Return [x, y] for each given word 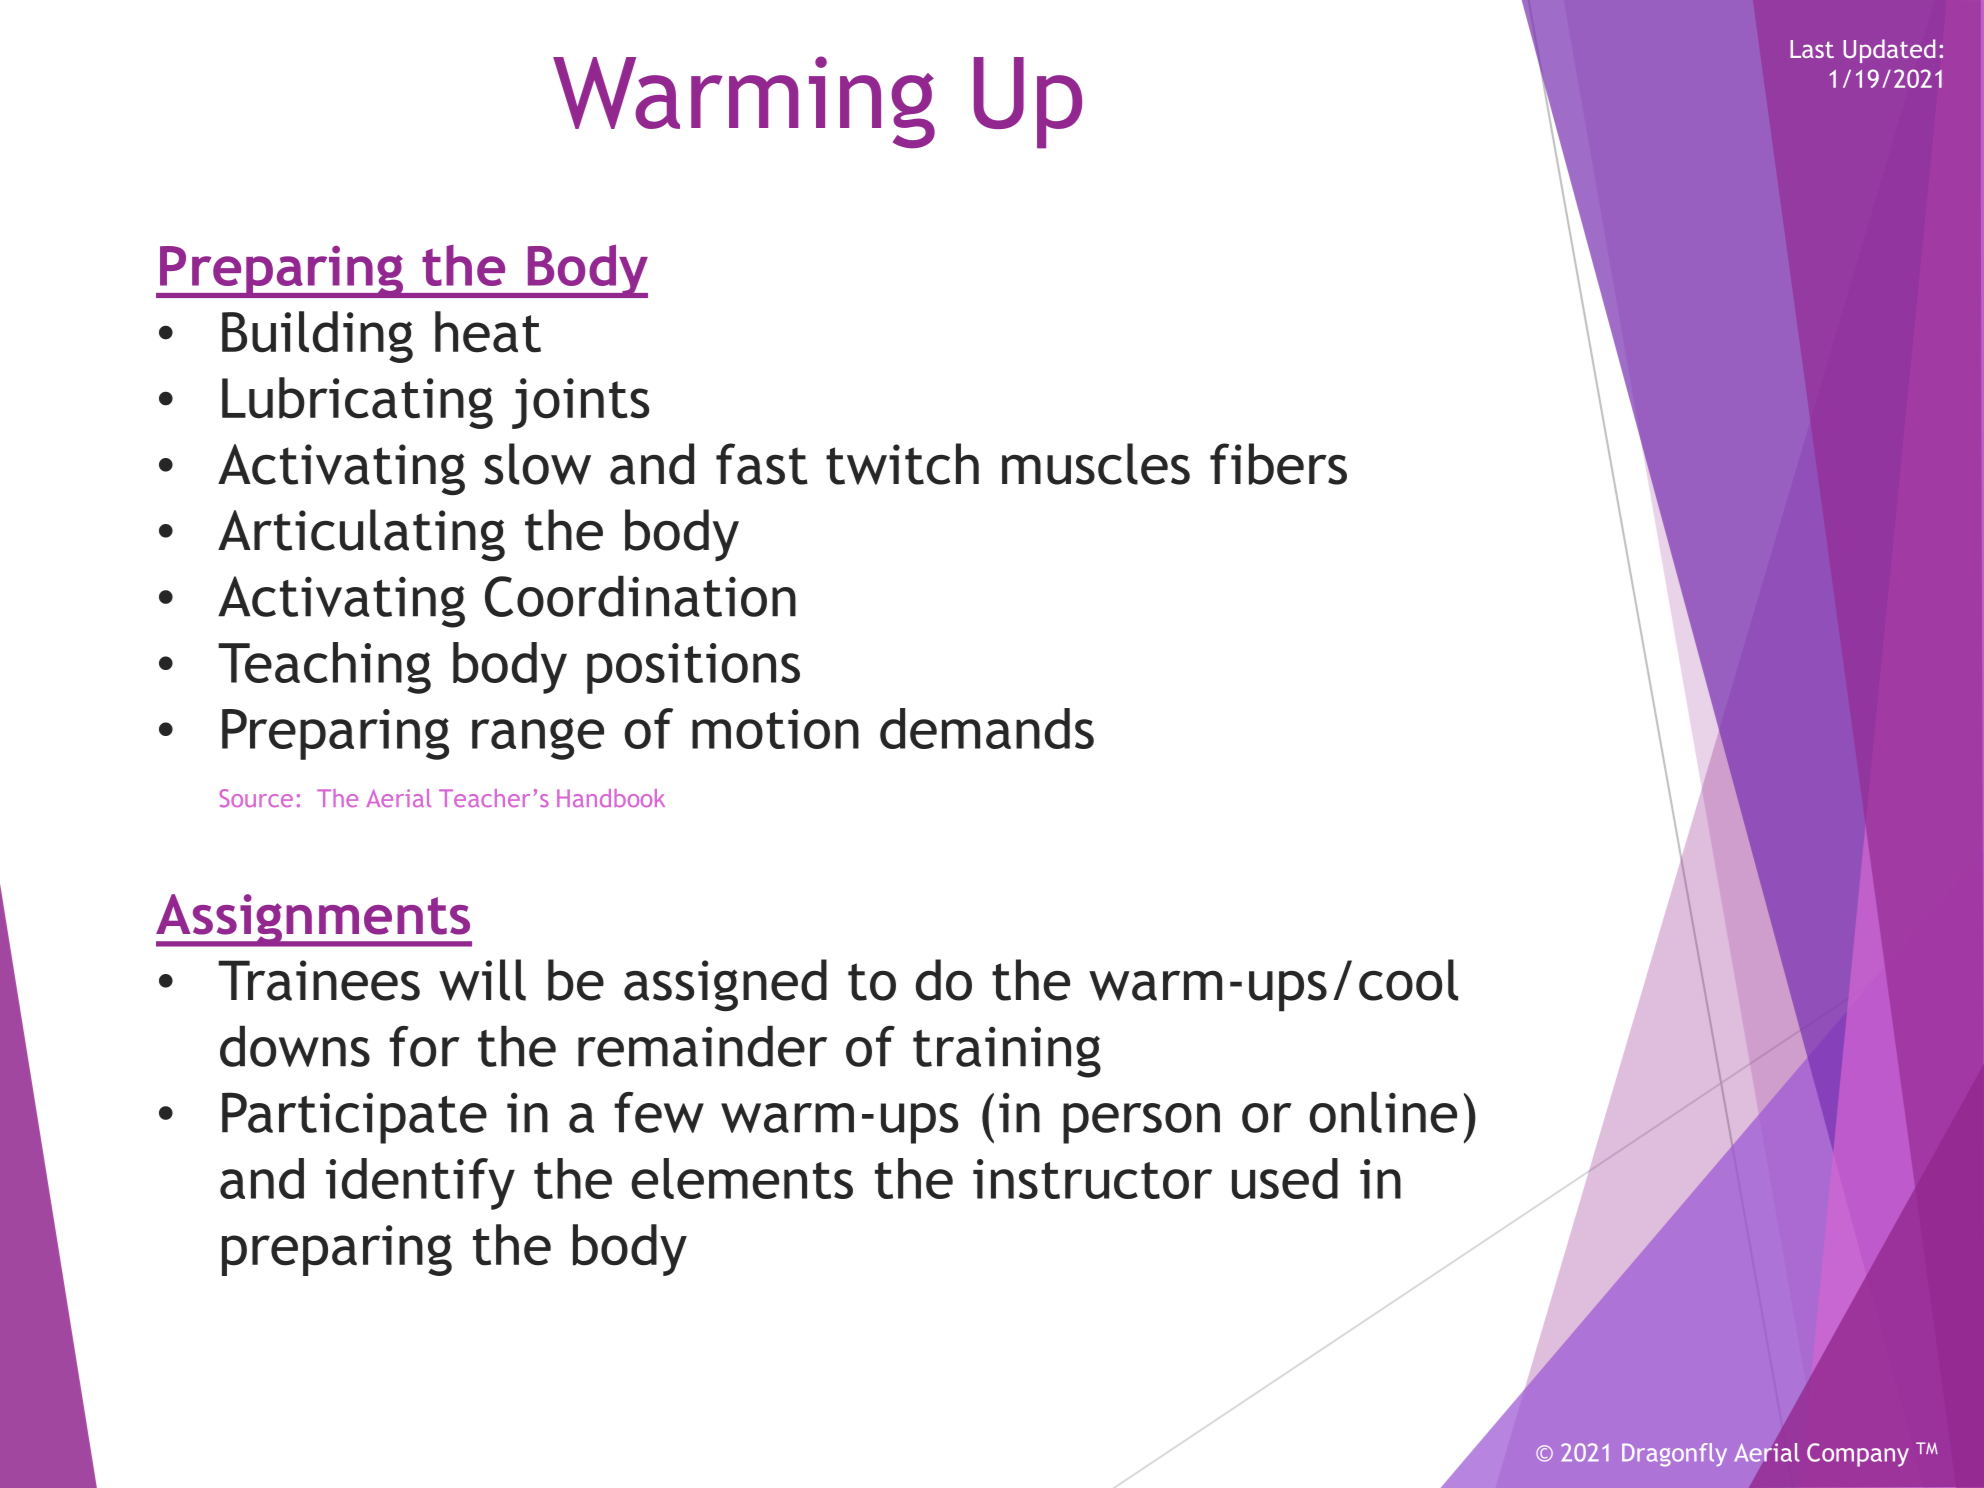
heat [488, 332]
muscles [1096, 464]
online [1383, 1112]
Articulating [361, 535]
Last [1812, 49]
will [482, 980]
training [1007, 1052]
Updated [1889, 51]
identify [420, 1184]
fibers [1278, 464]
